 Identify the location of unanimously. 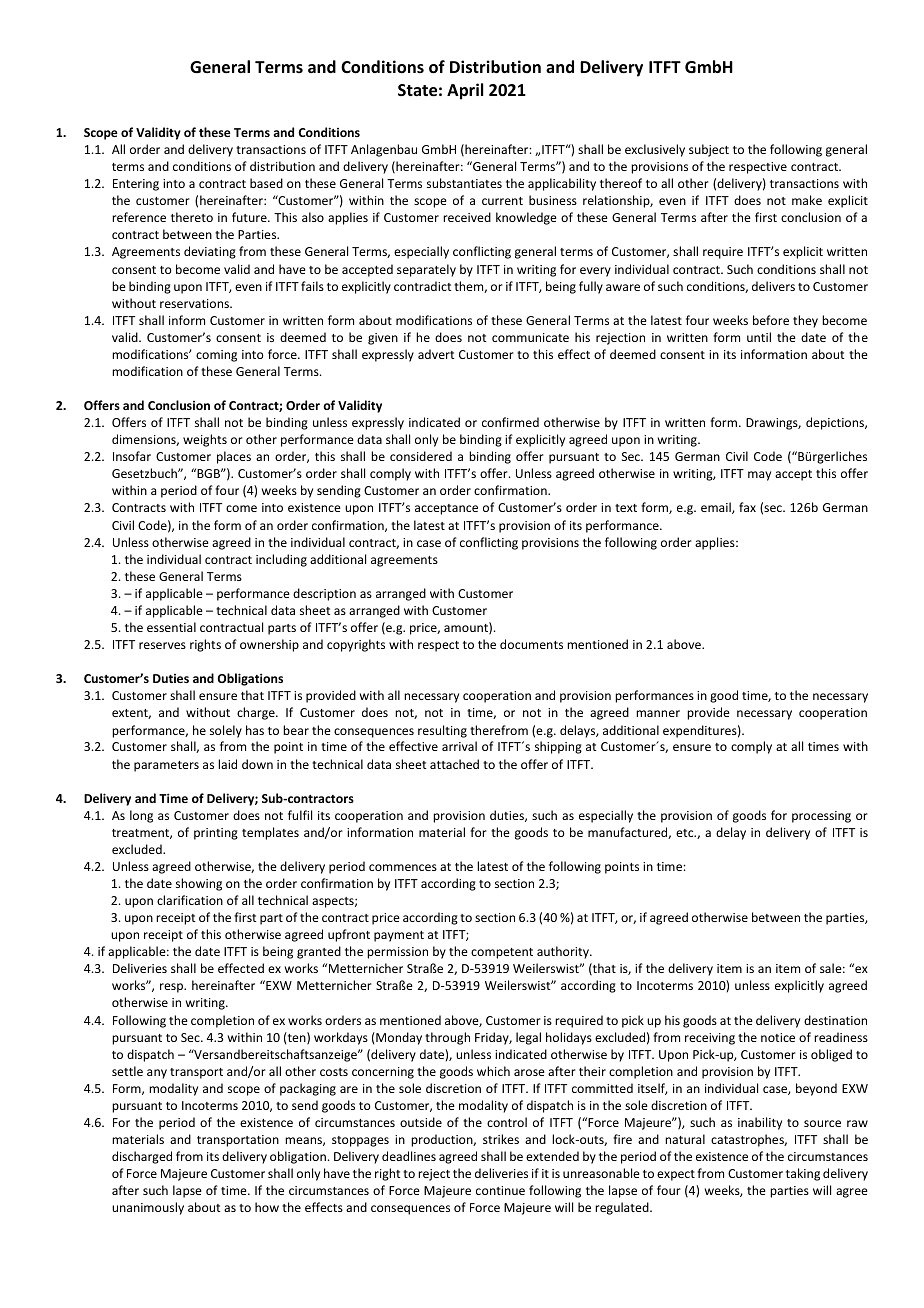
(148, 1208).
